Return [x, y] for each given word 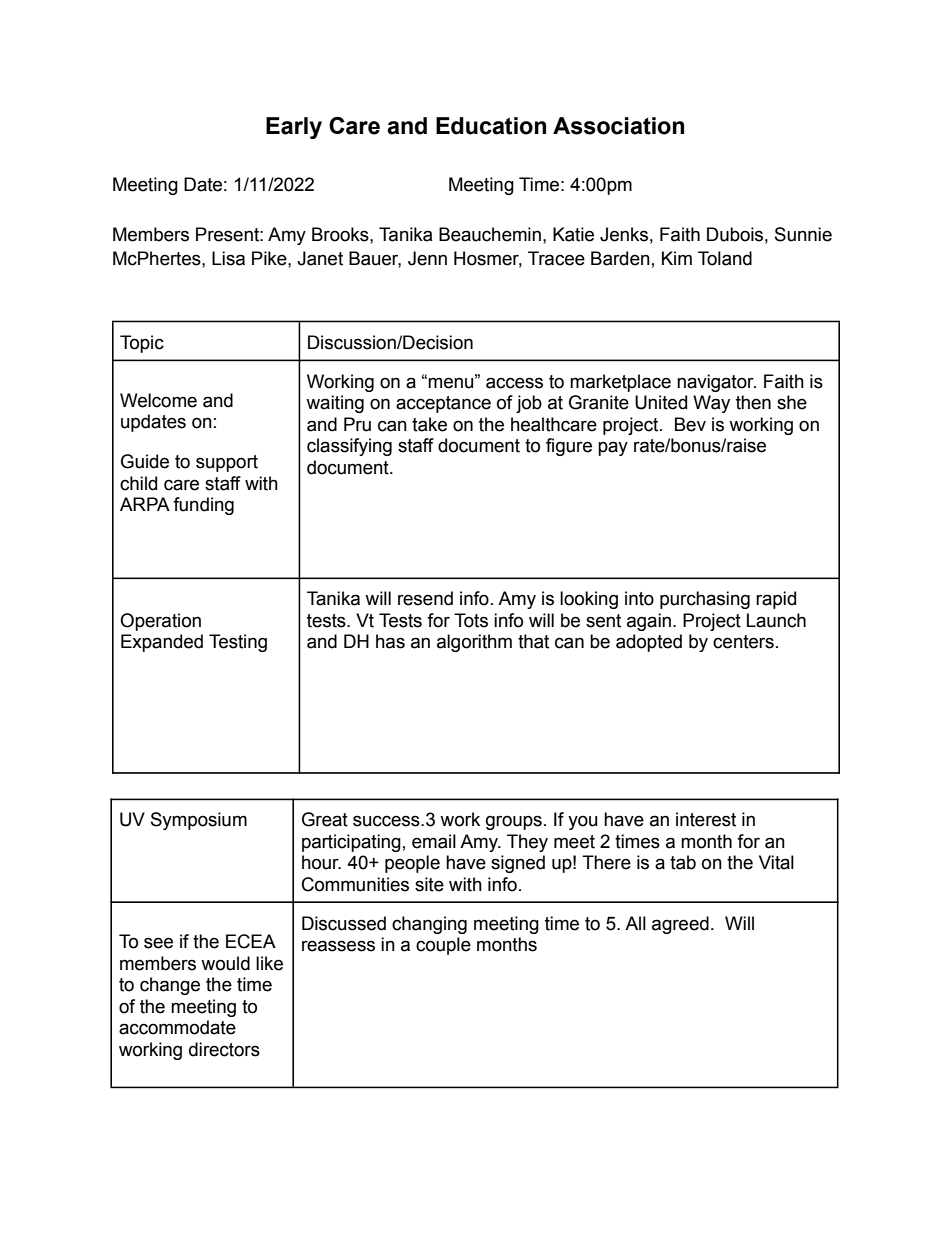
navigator [716, 383]
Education [491, 126]
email [434, 841]
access [514, 383]
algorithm [474, 643]
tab [683, 862]
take [429, 424]
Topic [142, 344]
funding [203, 506]
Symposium [199, 821]
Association [618, 126]
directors [224, 1049]
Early [294, 128]
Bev [690, 424]
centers [743, 642]
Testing [238, 643]
